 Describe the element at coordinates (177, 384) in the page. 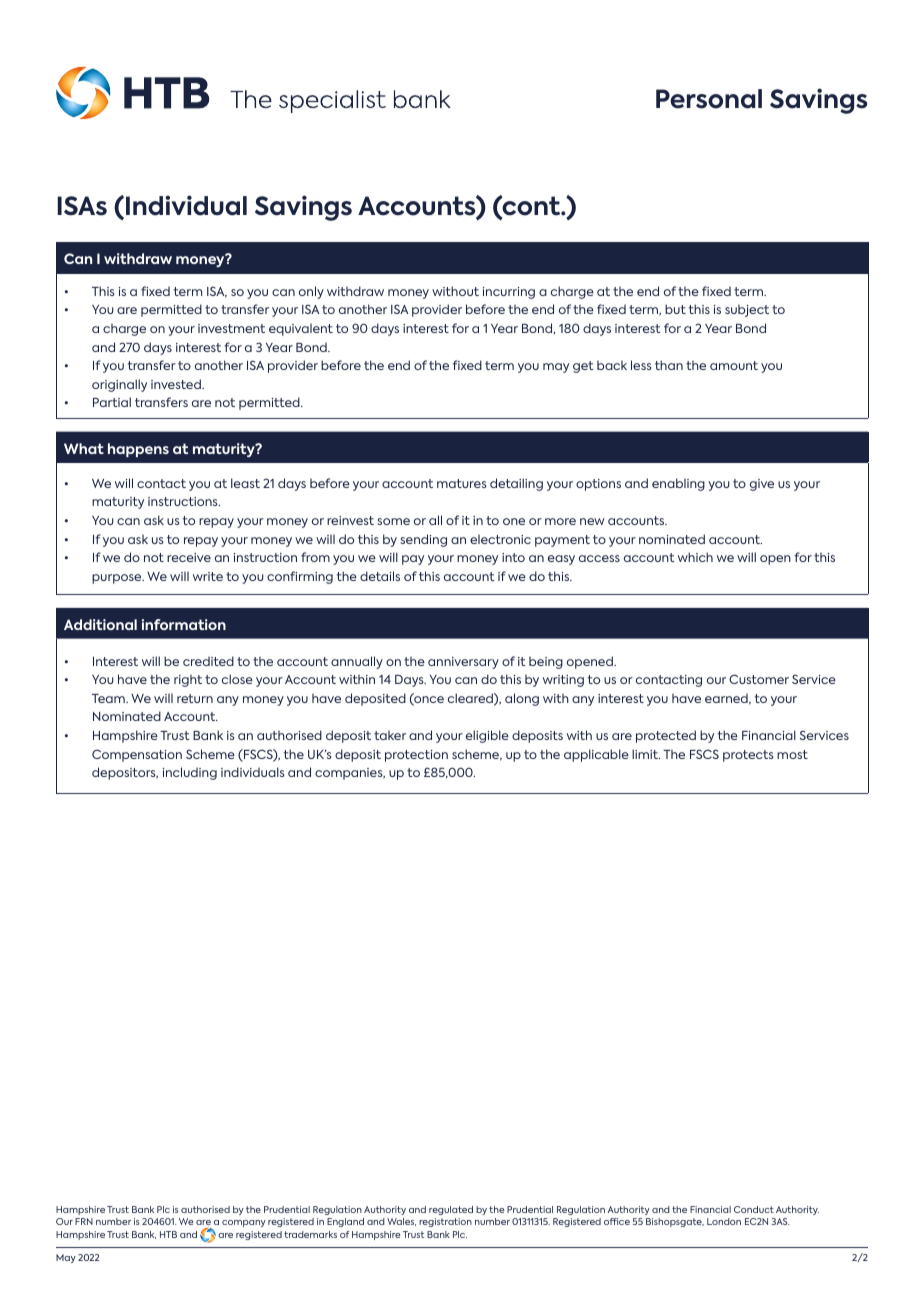

I see `invested` at that location.
